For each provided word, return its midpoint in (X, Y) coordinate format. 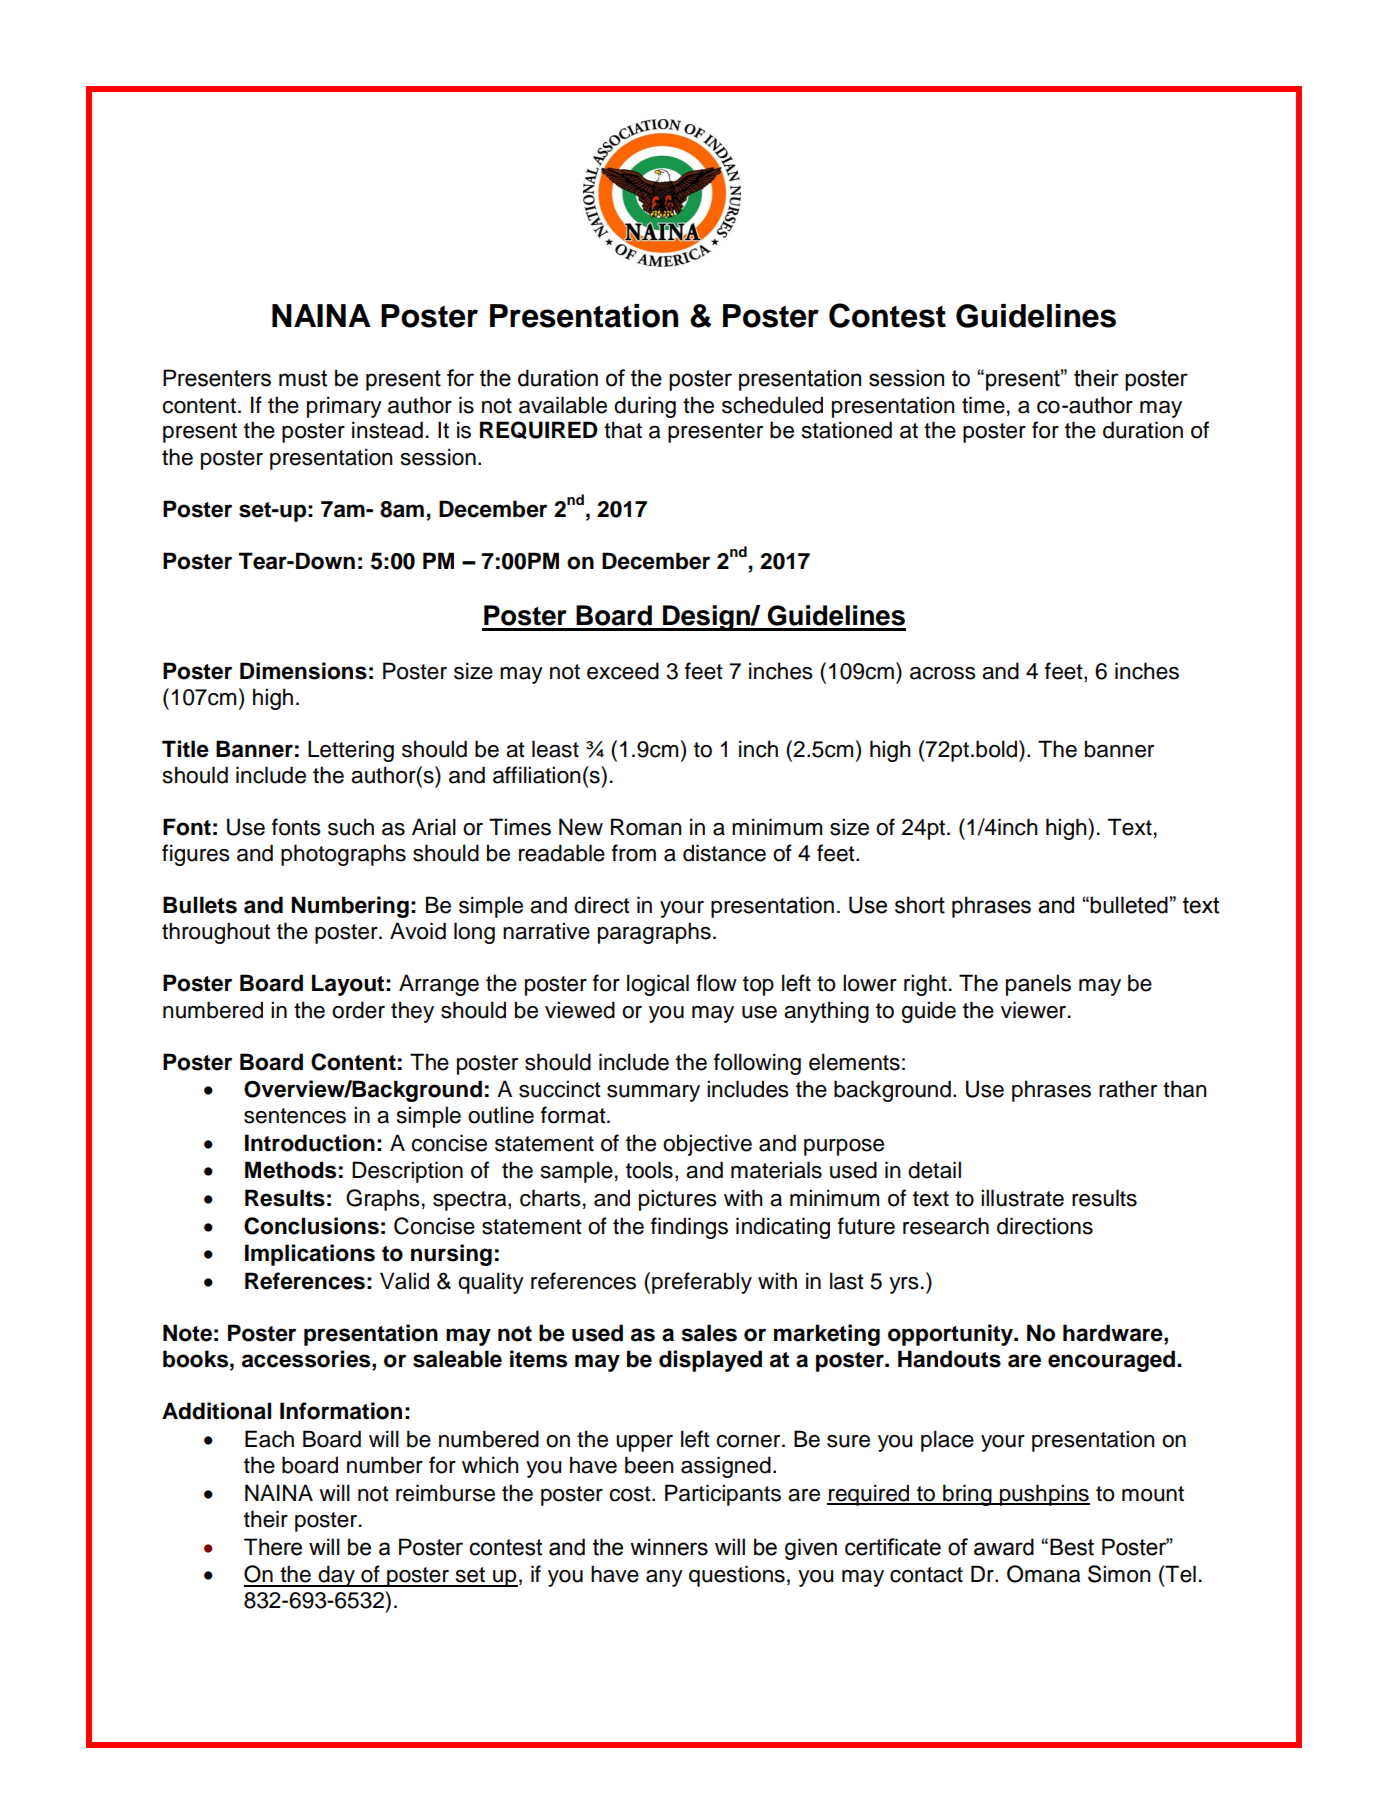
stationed (847, 430)
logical (658, 985)
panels (1038, 985)
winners (669, 1547)
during (645, 407)
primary (344, 407)
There (273, 1547)
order (358, 1010)
